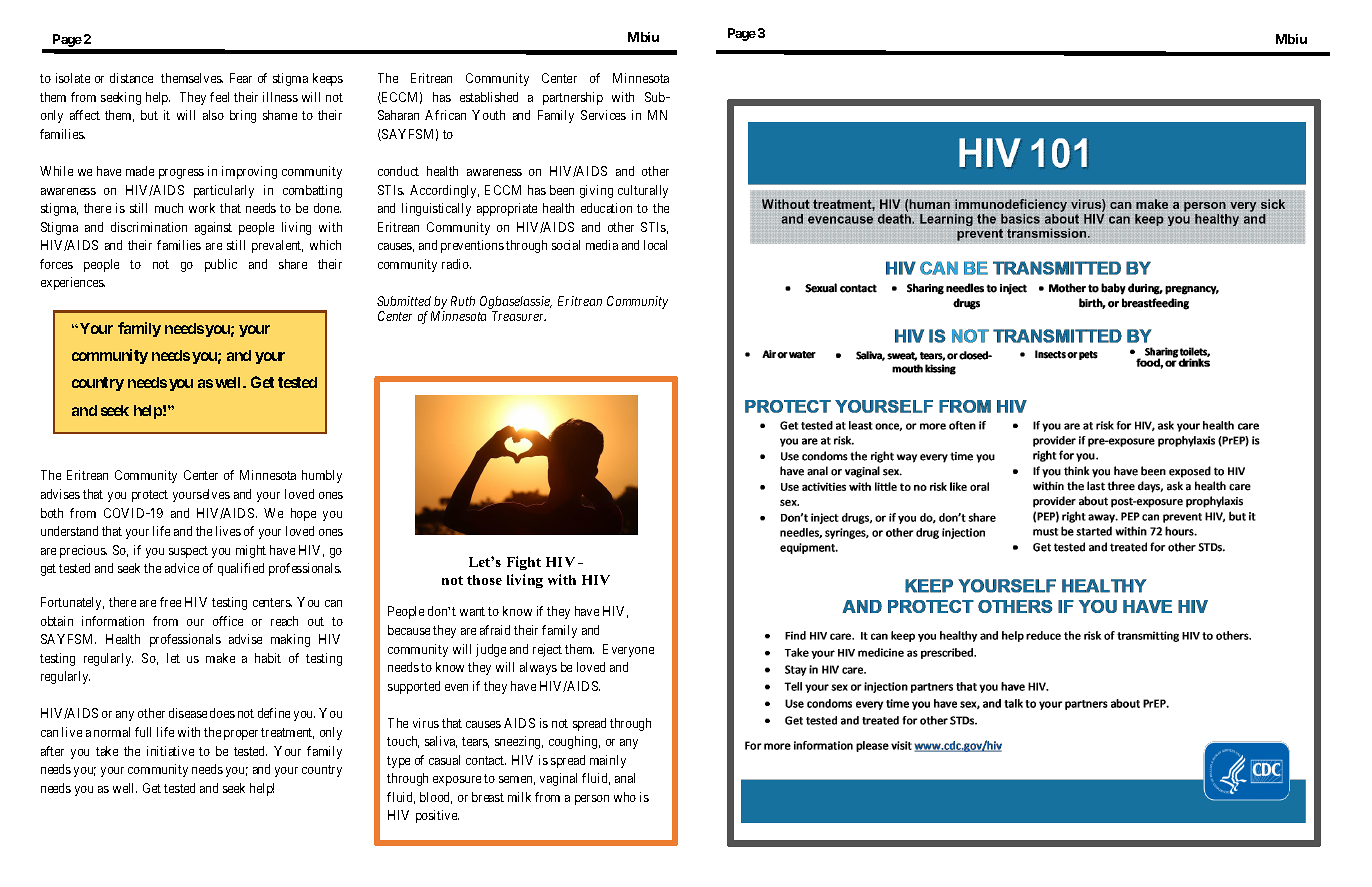 The width and height of the document is (1372, 887). Describe the element at coordinates (409, 630) in the document. I see `because` at that location.
